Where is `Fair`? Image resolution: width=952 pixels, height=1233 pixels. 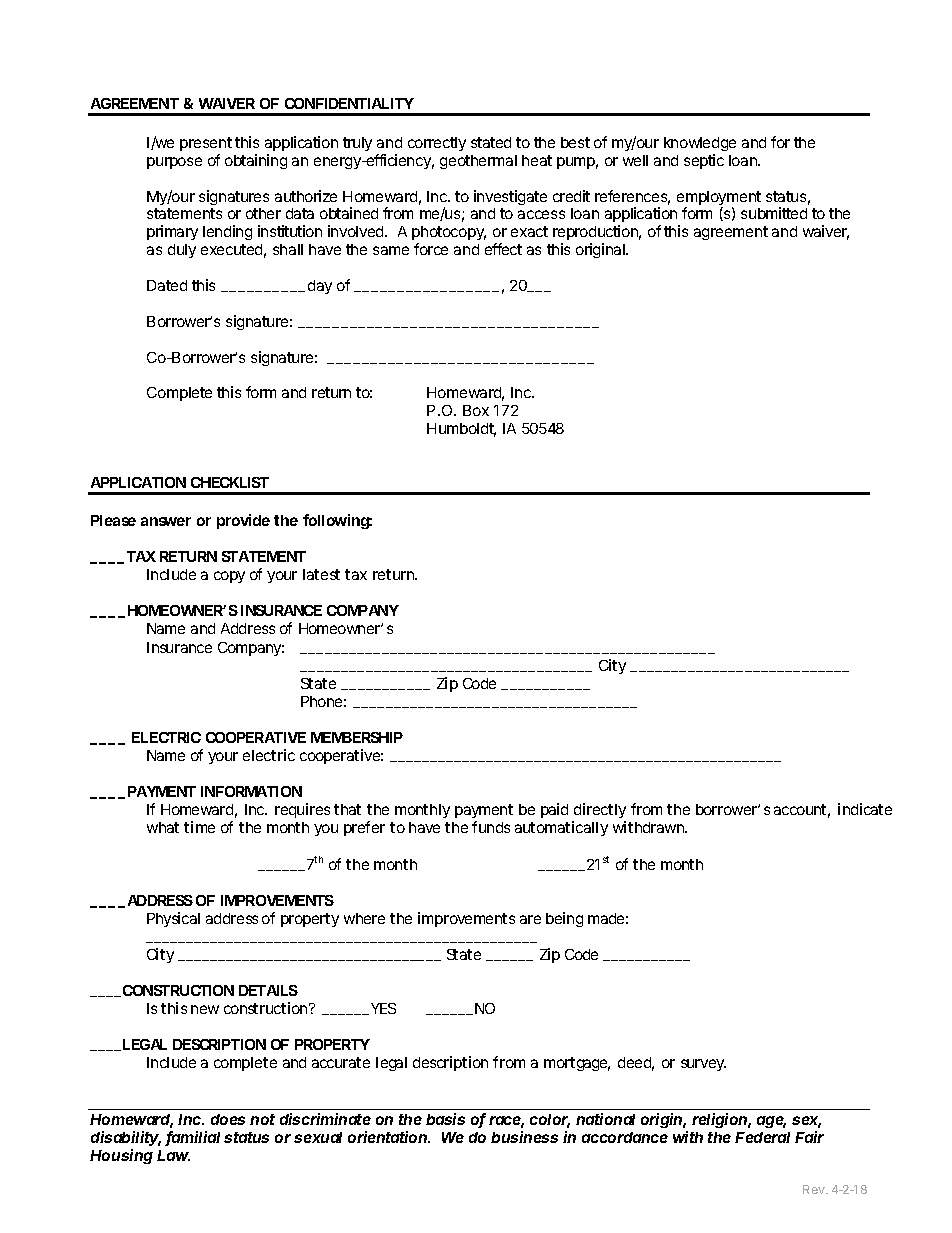 Fair is located at coordinates (809, 1137).
